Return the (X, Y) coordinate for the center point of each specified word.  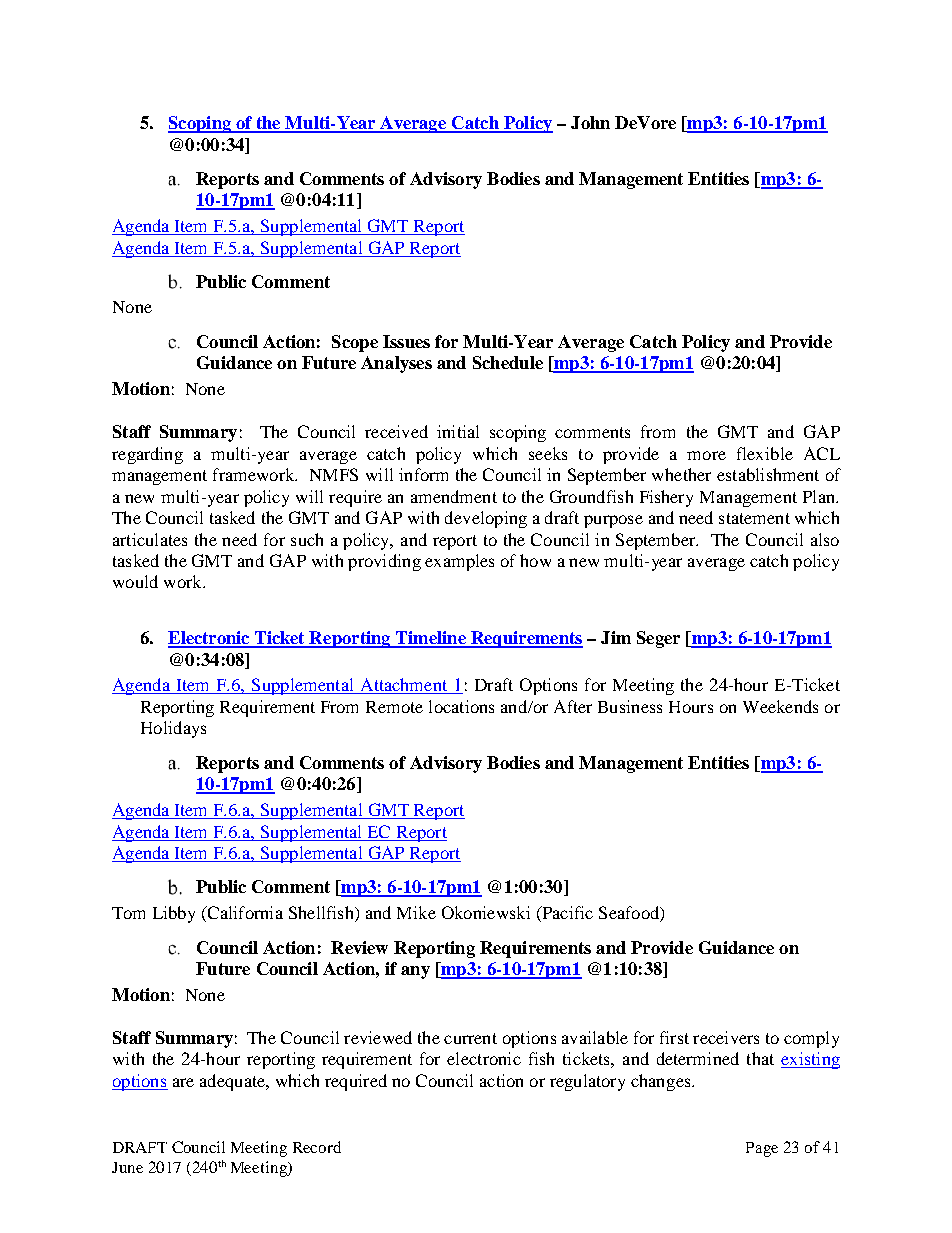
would (135, 581)
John (590, 122)
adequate (233, 1082)
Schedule (508, 362)
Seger (658, 639)
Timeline (431, 639)
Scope (355, 343)
